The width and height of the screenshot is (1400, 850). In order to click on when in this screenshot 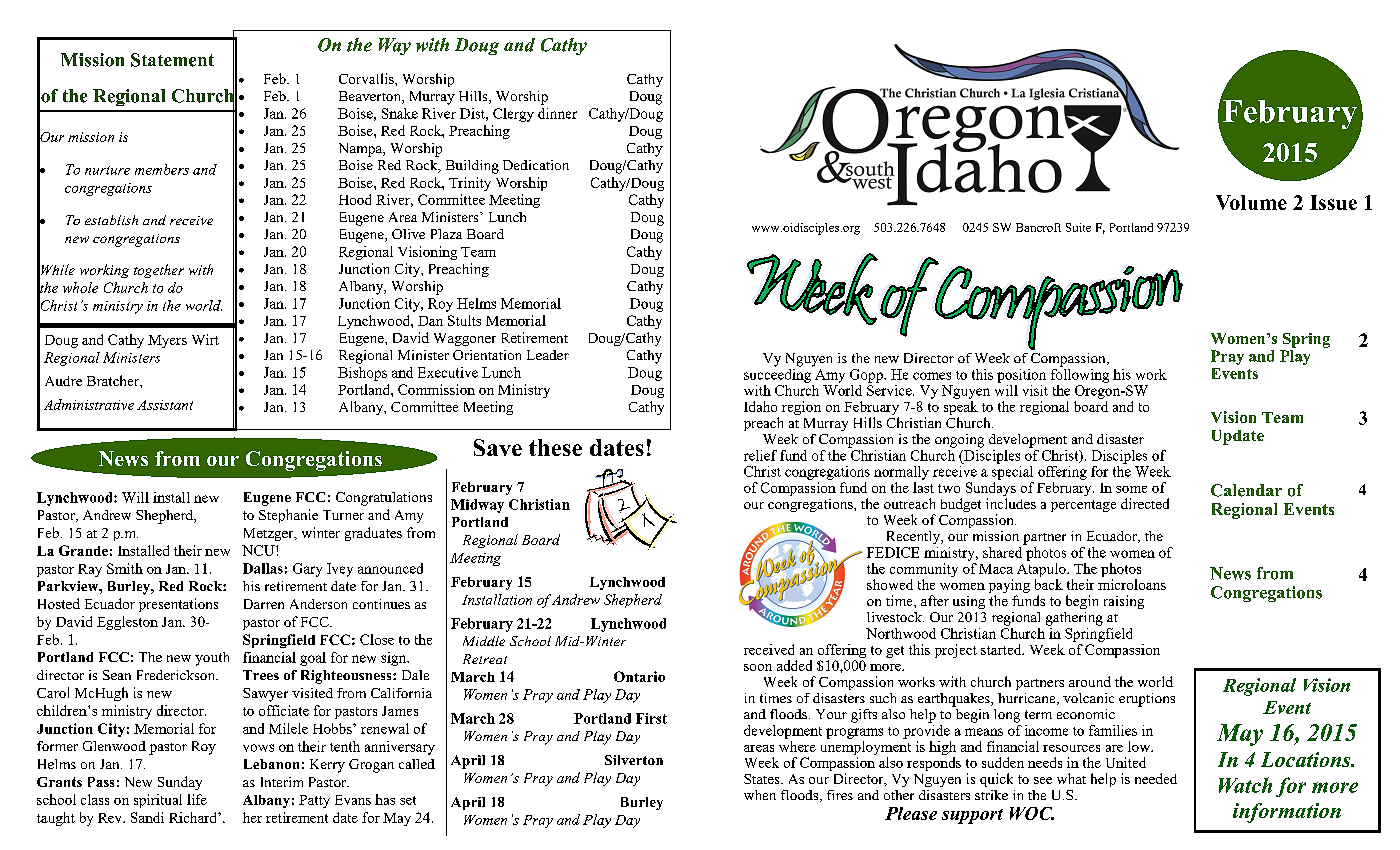, I will do `click(760, 795)`.
